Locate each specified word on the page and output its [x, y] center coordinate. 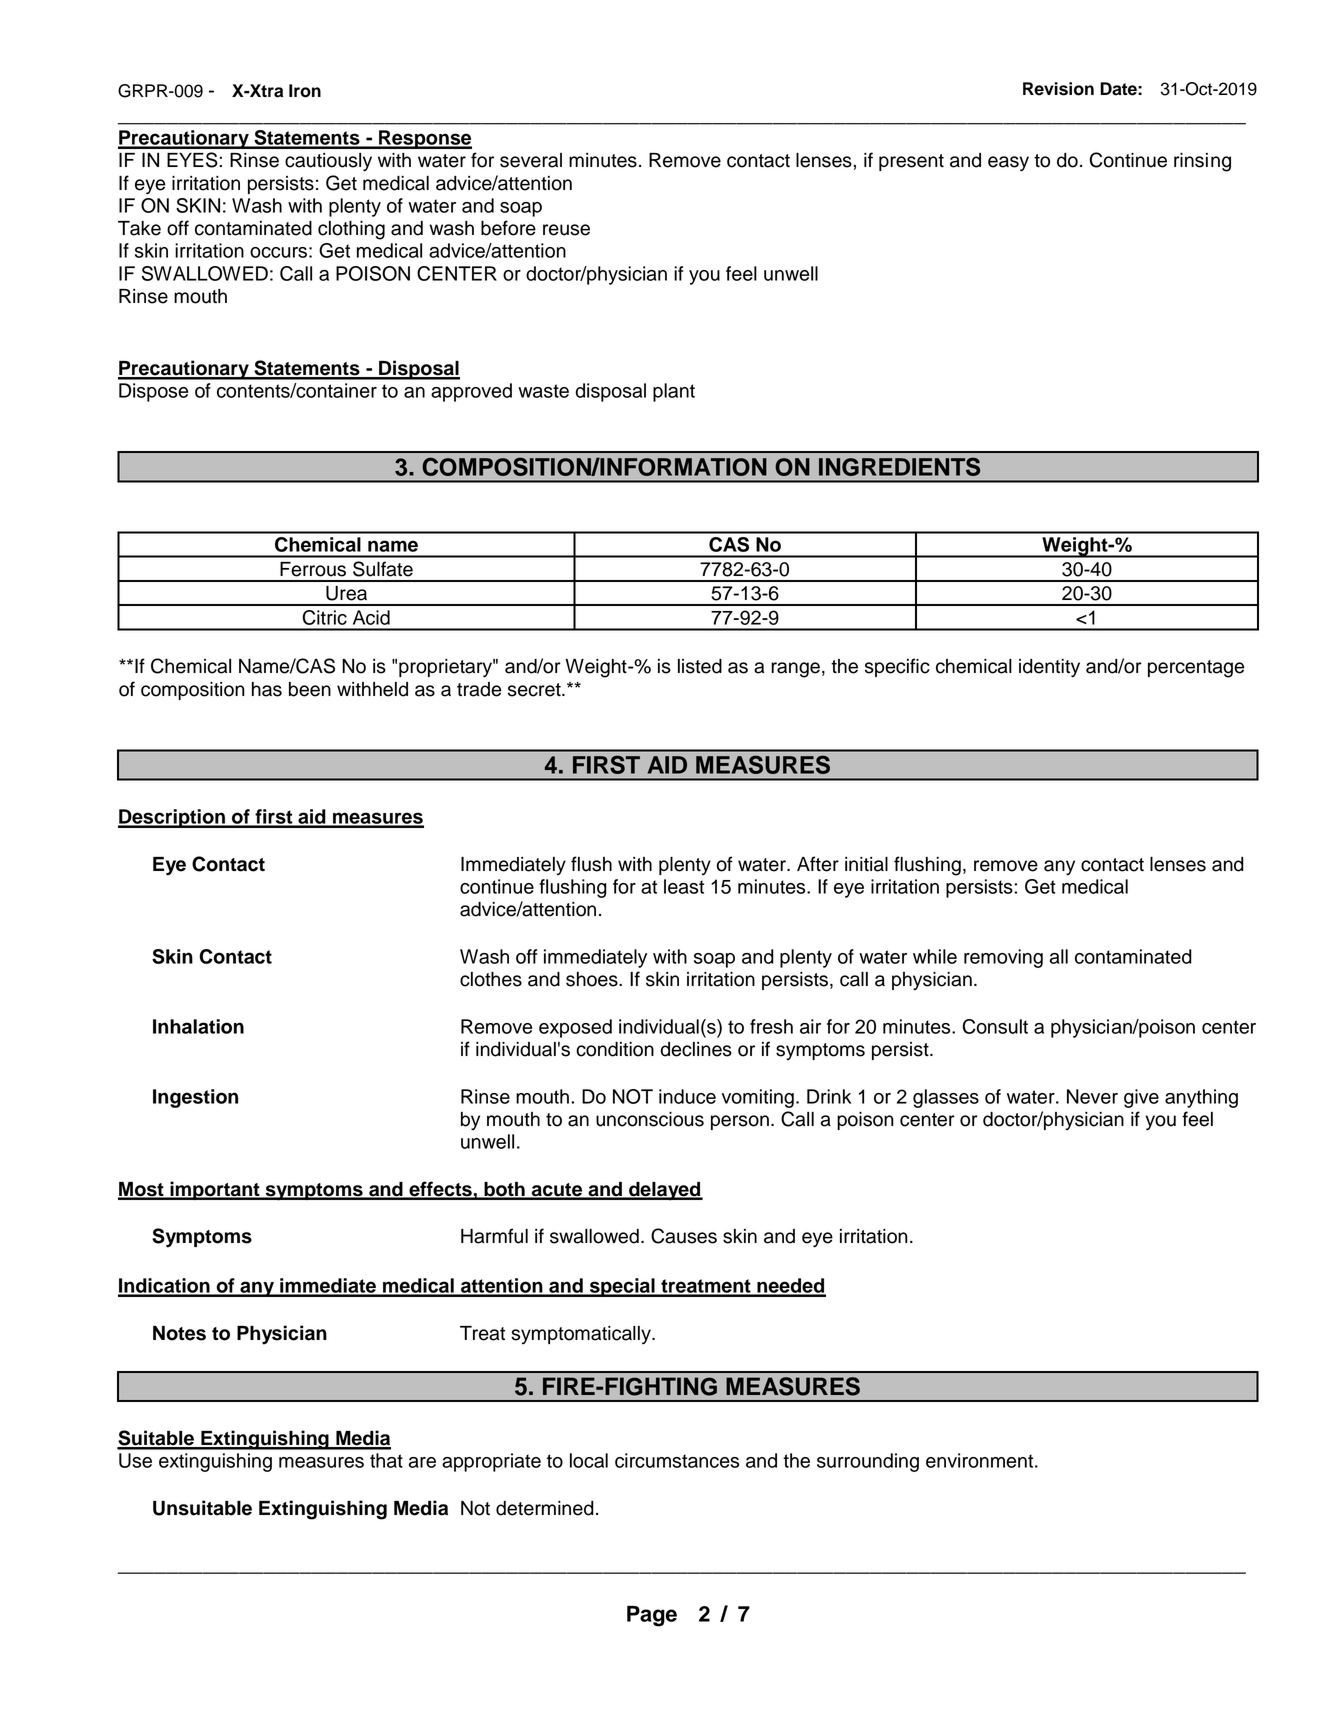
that [386, 1460]
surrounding [868, 1462]
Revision [1058, 89]
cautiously [328, 162]
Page [652, 1616]
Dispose [153, 392]
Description [172, 818]
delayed [665, 1191]
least [684, 886]
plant [674, 392]
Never [1092, 1096]
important [215, 1190]
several [531, 160]
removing [1003, 958]
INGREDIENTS [899, 466]
